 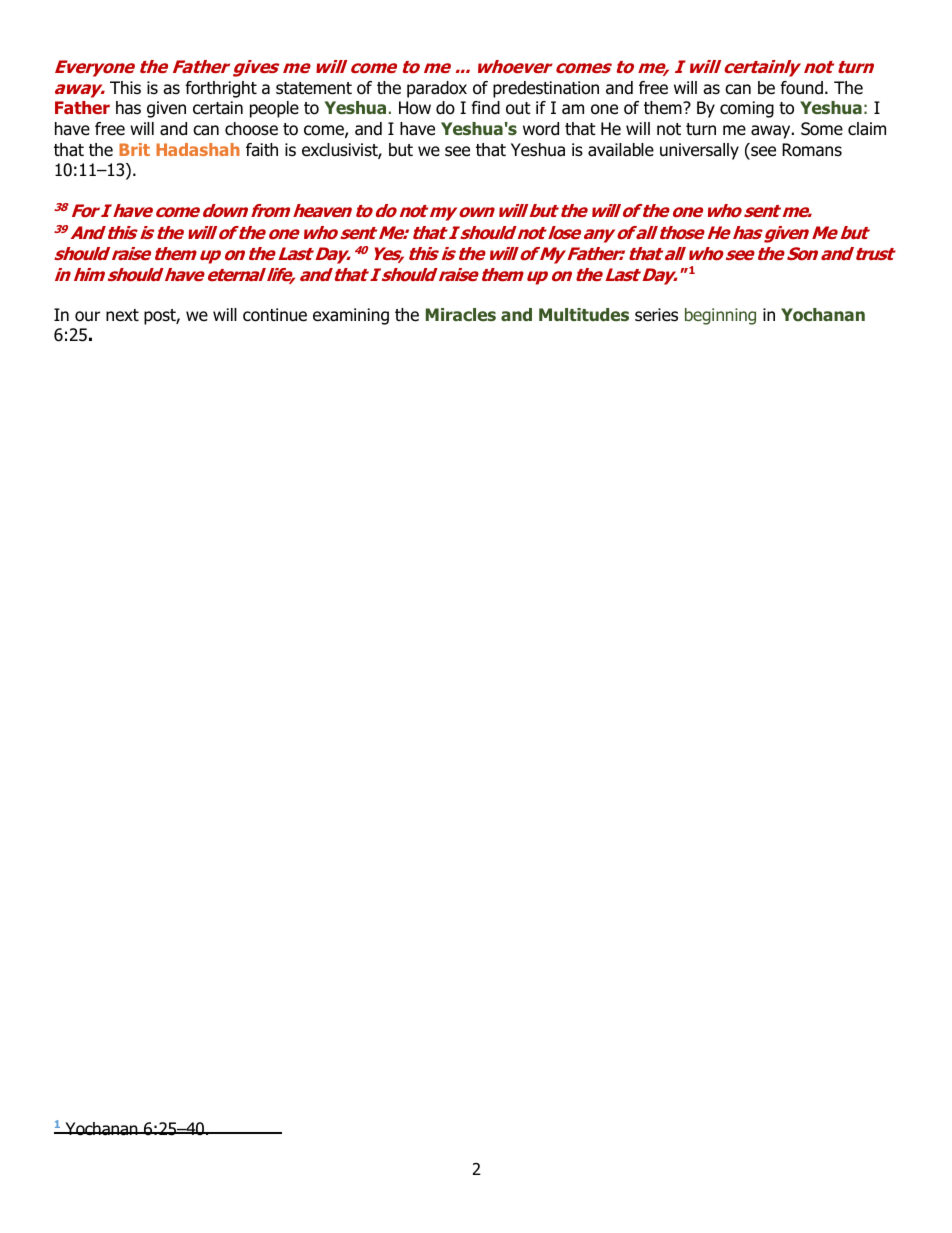 What do you see at coordinates (461, 314) in the image?
I see `Miracles` at bounding box center [461, 314].
